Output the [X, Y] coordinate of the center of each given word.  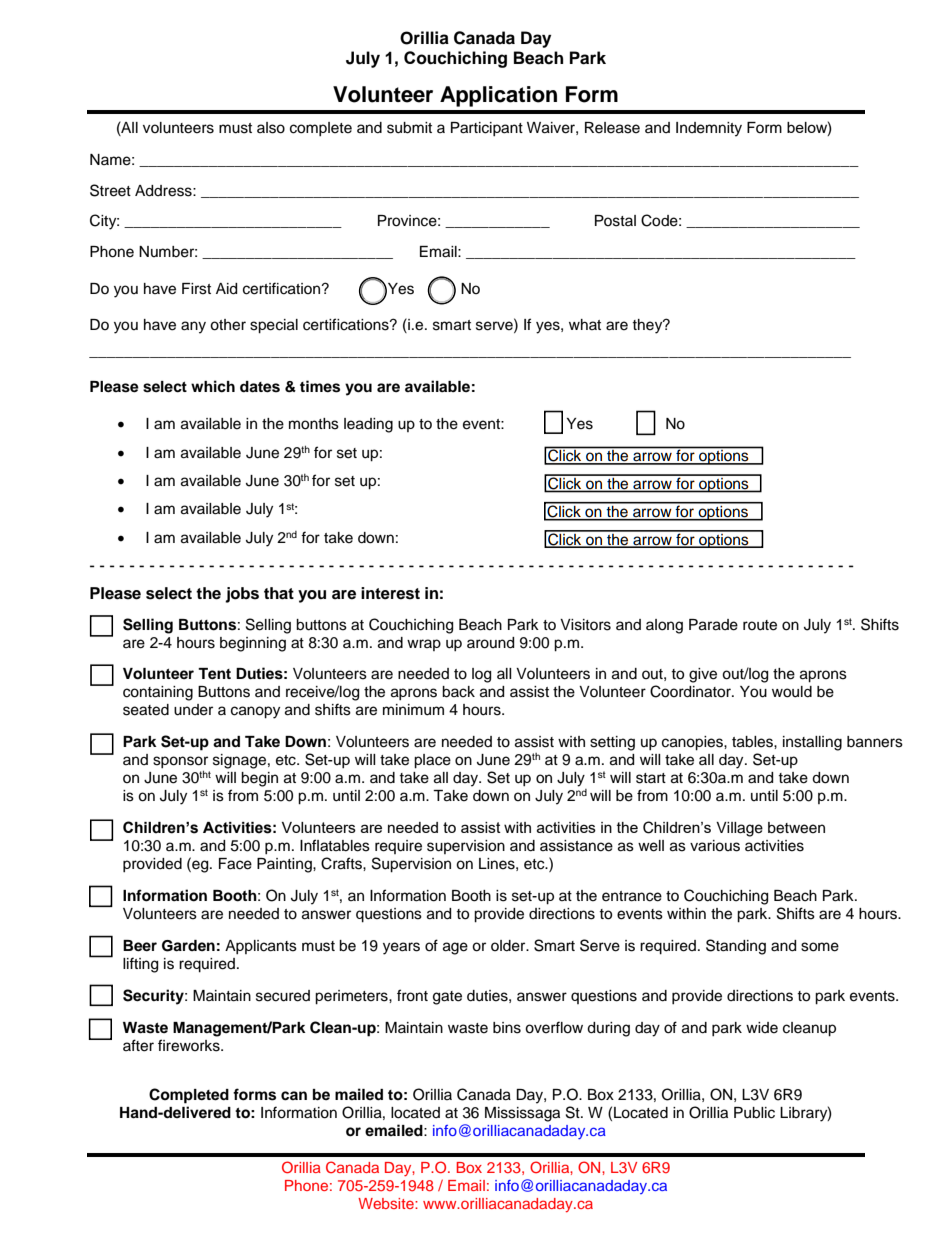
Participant [487, 129]
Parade [713, 625]
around [490, 643]
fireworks [190, 1045]
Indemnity [709, 129]
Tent [214, 674]
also [271, 128]
